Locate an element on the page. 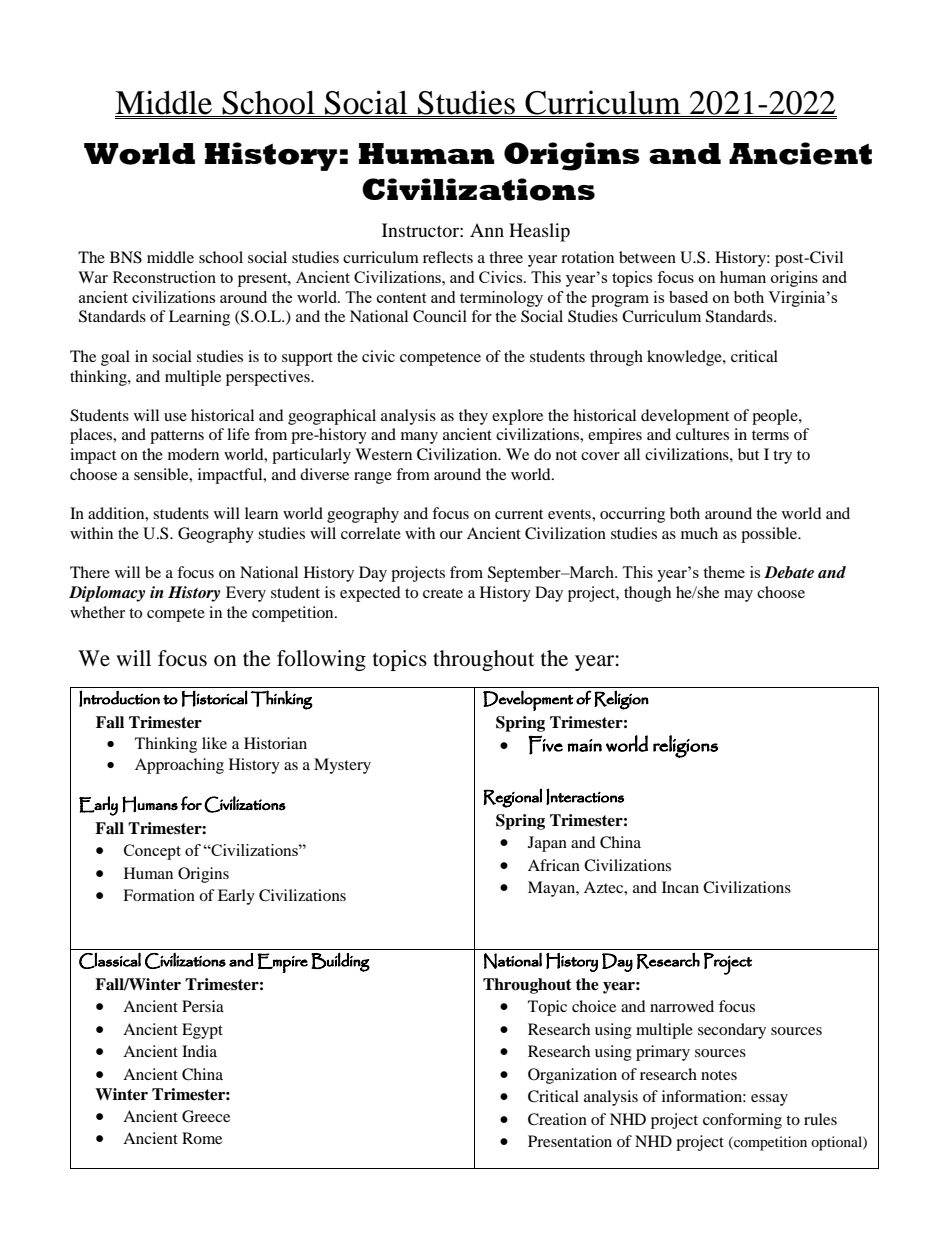 The width and height of the document is (952, 1233). reflects is located at coordinates (448, 257).
